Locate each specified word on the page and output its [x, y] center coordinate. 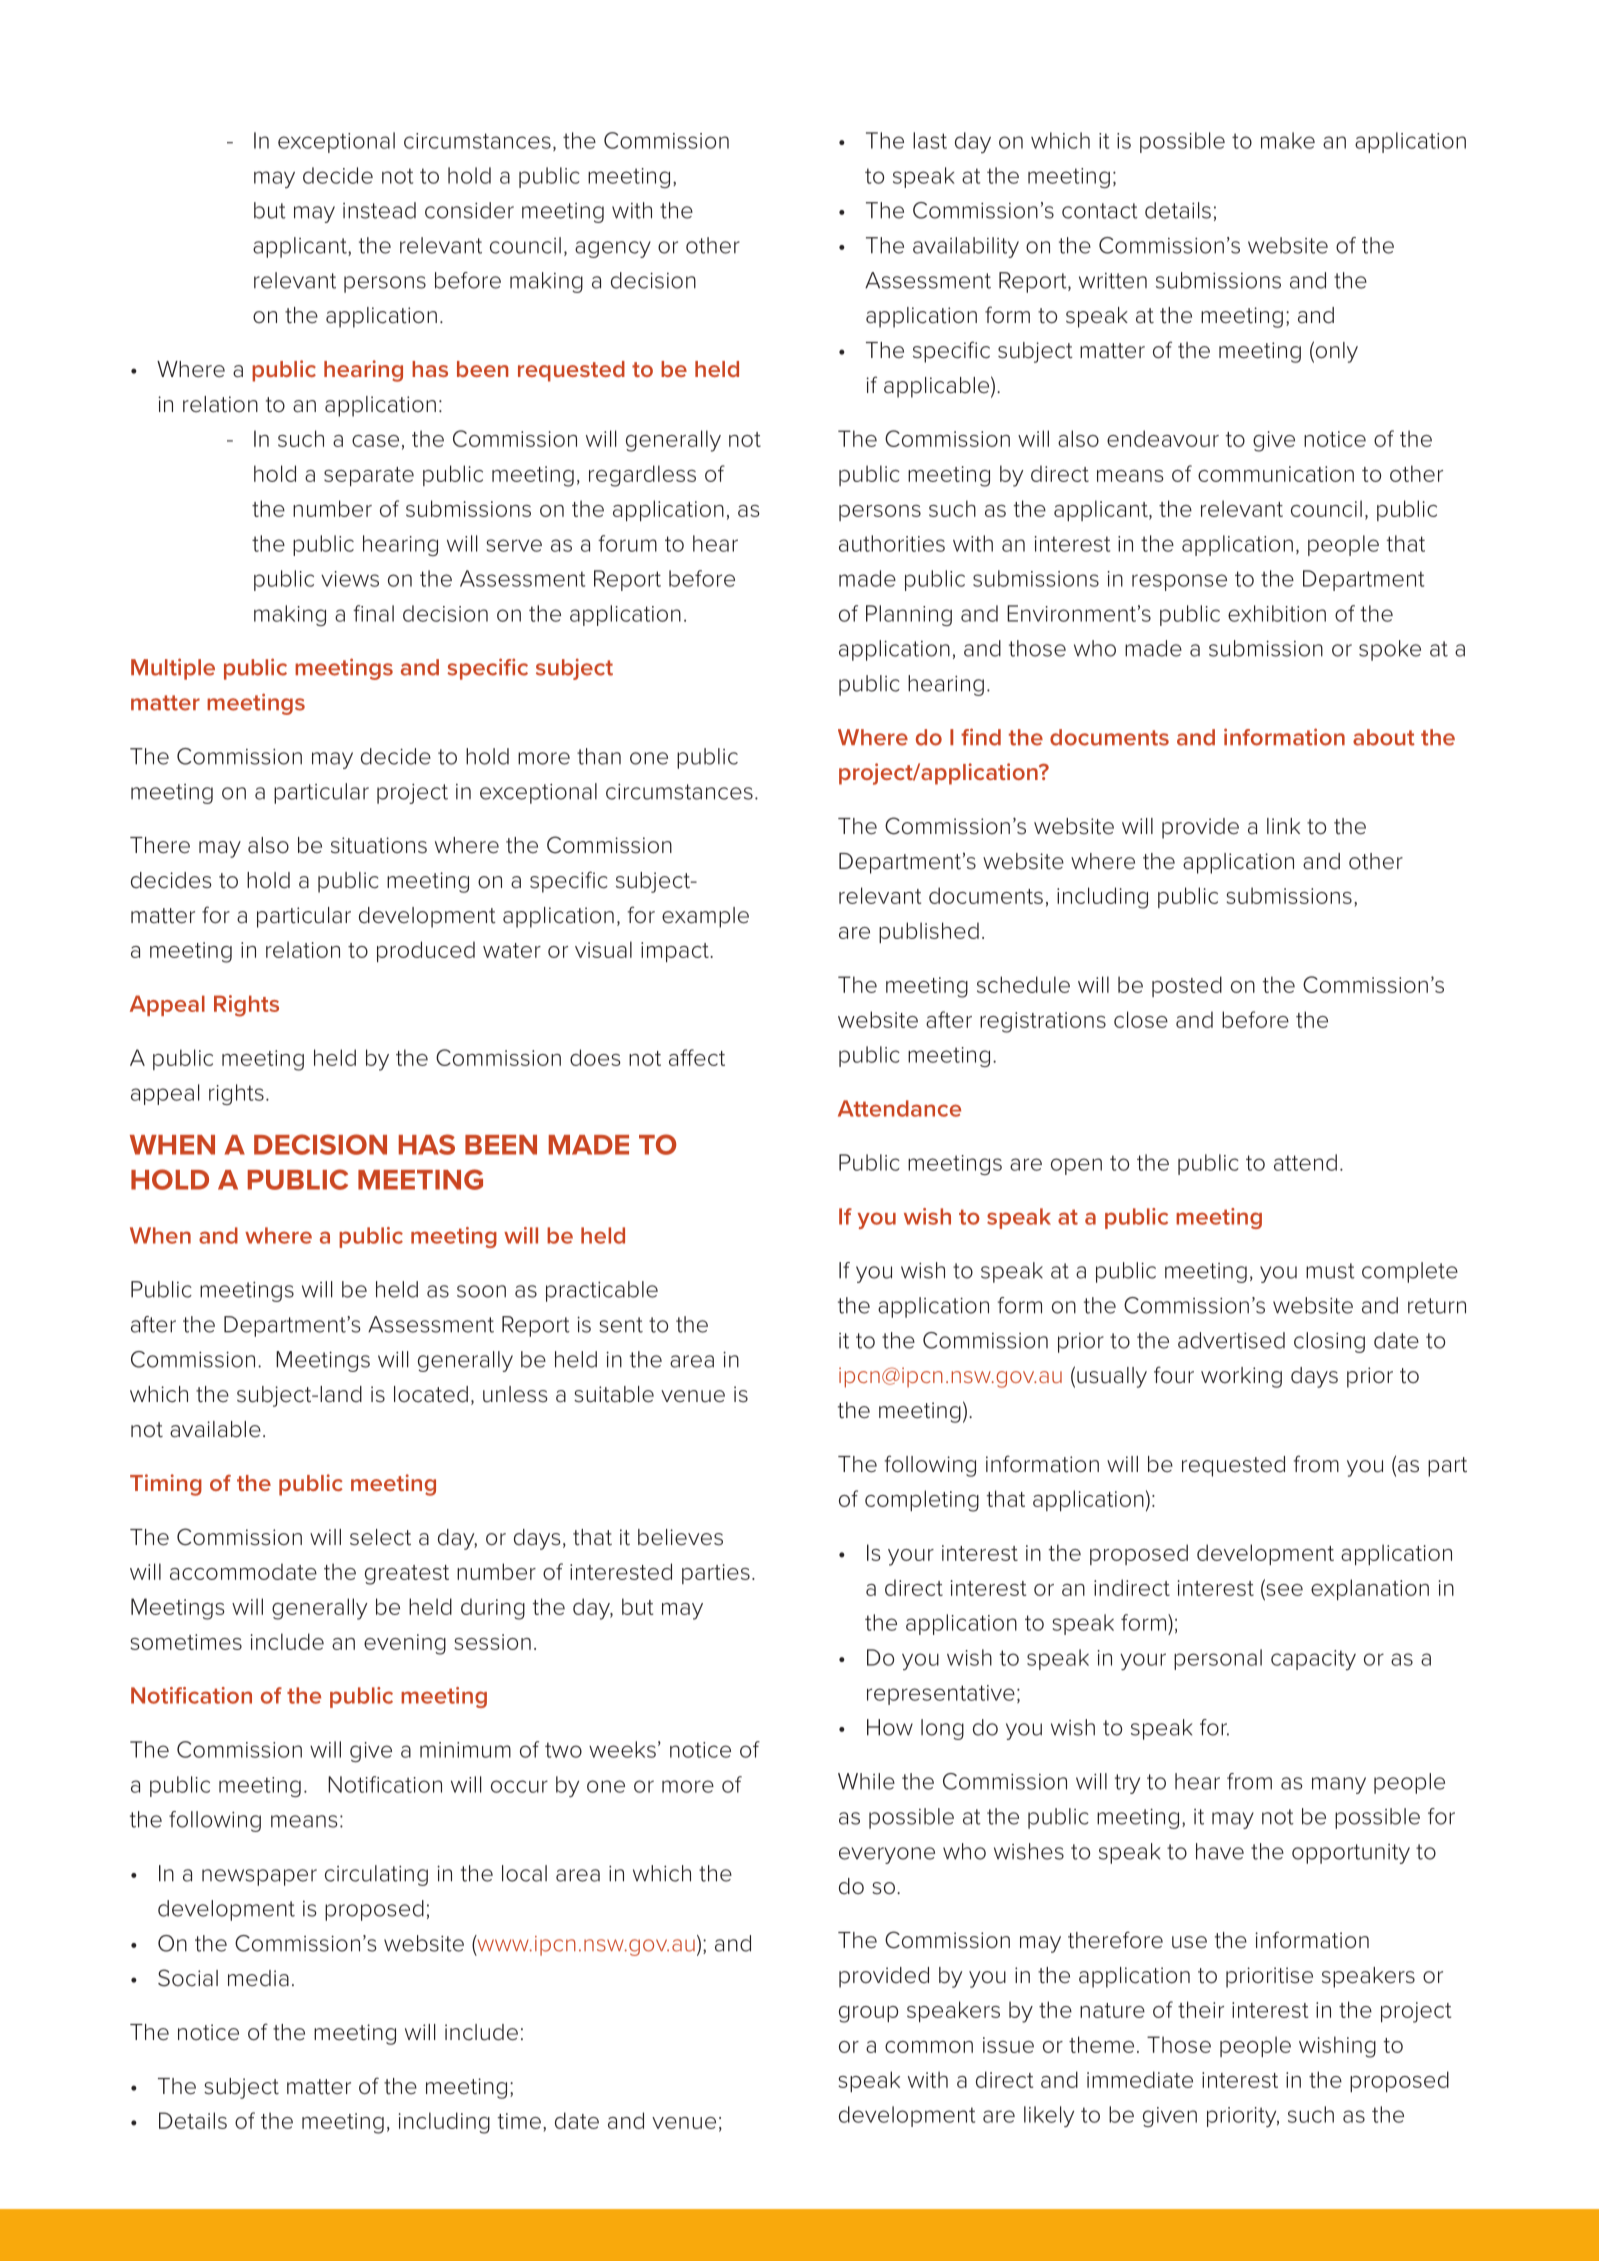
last [930, 140]
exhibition [1277, 613]
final [373, 613]
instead [379, 210]
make [1288, 140]
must [1330, 1271]
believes [680, 1537]
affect [697, 1057]
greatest [407, 1575]
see [1283, 1588]
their [1201, 2009]
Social [188, 1978]
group [868, 2014]
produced [426, 951]
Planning [909, 615]
